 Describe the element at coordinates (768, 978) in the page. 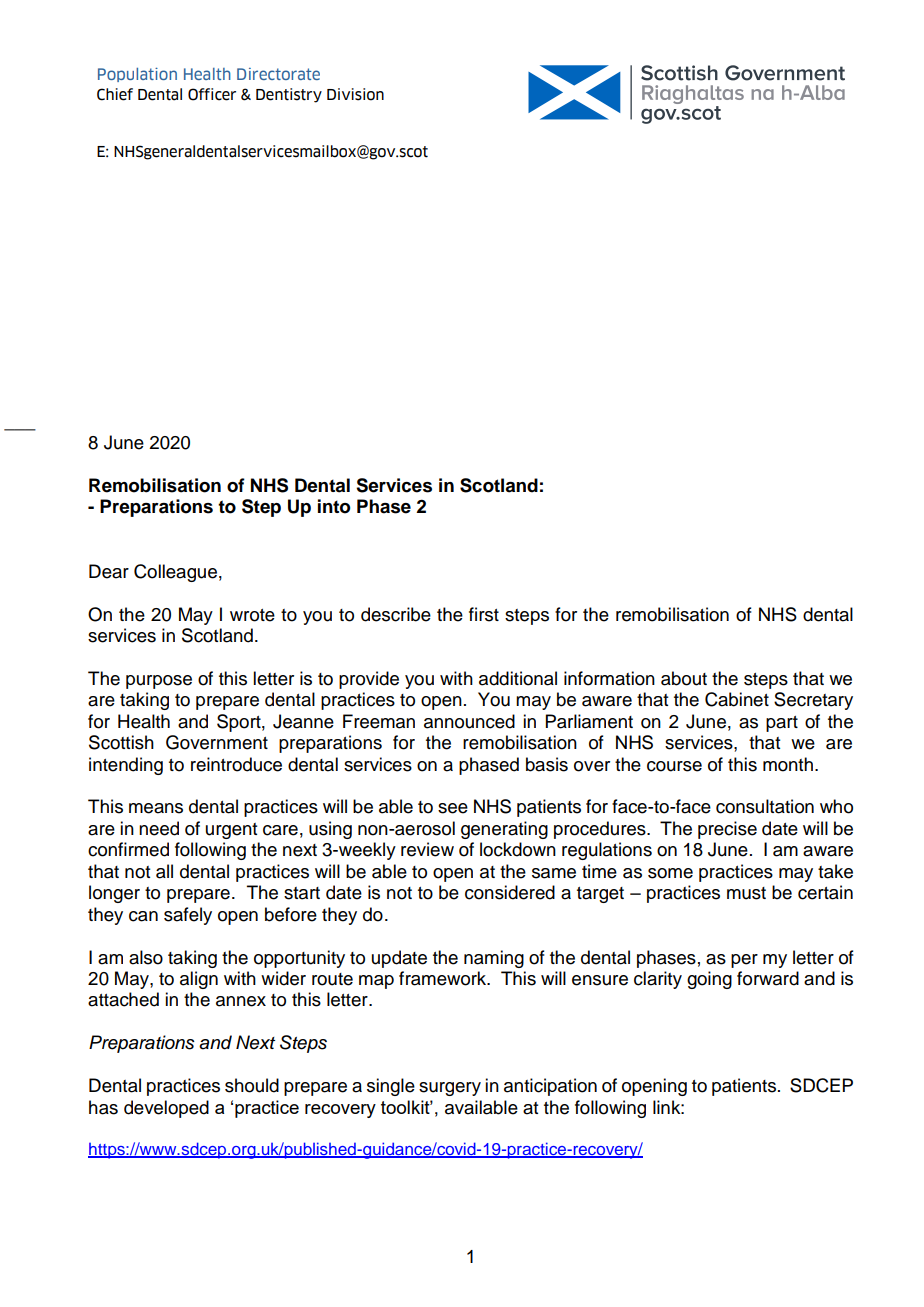

I see `forward` at that location.
